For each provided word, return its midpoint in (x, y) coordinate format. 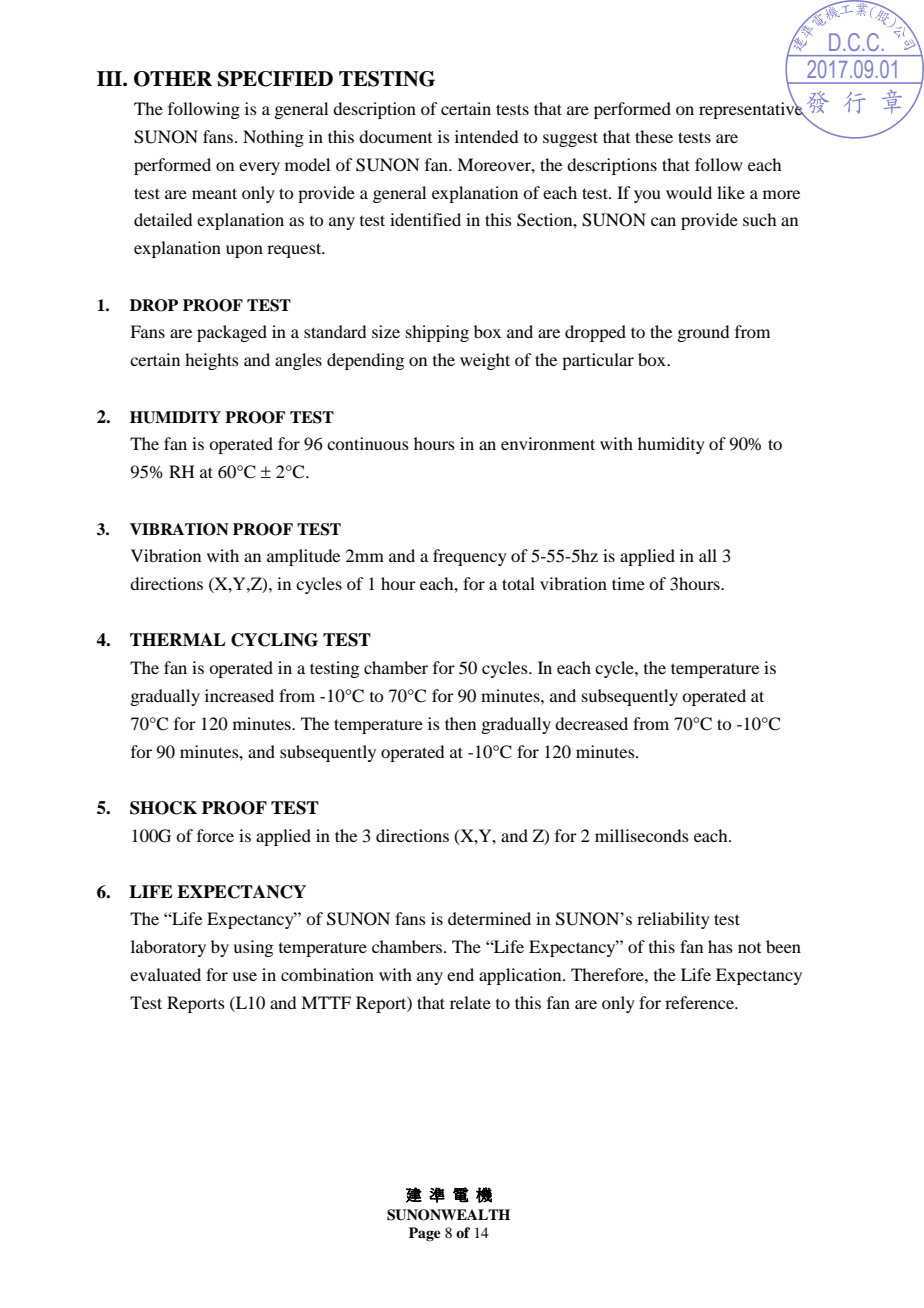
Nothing (273, 138)
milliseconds (642, 835)
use (244, 976)
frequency (470, 557)
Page (425, 1234)
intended (486, 136)
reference (700, 1002)
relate (470, 1002)
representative (752, 109)
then (460, 723)
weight (485, 361)
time (628, 583)
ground (703, 333)
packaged (232, 333)
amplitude (303, 557)
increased (239, 695)
